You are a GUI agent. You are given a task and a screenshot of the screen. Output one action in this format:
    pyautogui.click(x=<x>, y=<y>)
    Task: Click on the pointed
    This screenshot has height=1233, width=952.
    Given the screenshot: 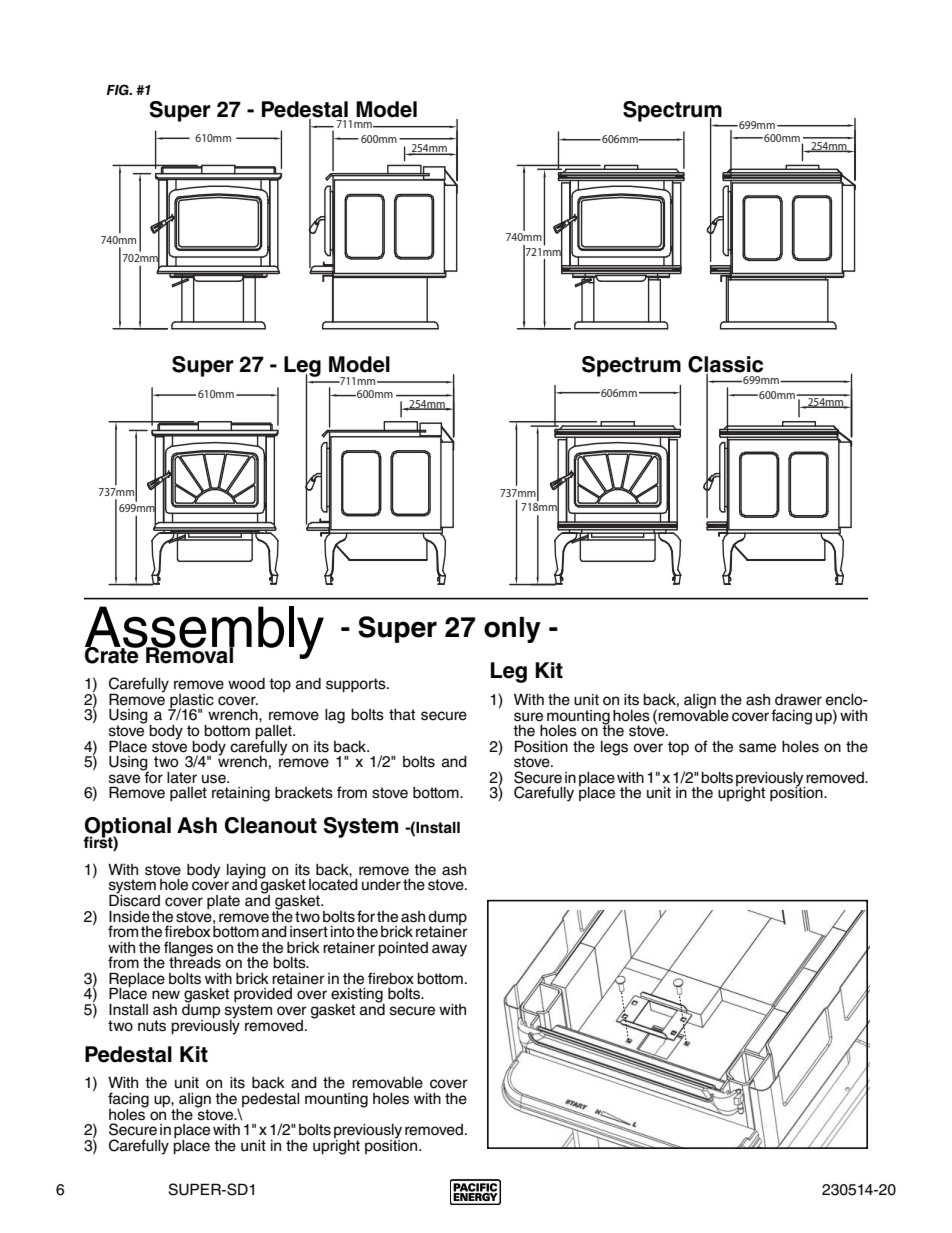 What is the action you would take?
    pyautogui.click(x=403, y=949)
